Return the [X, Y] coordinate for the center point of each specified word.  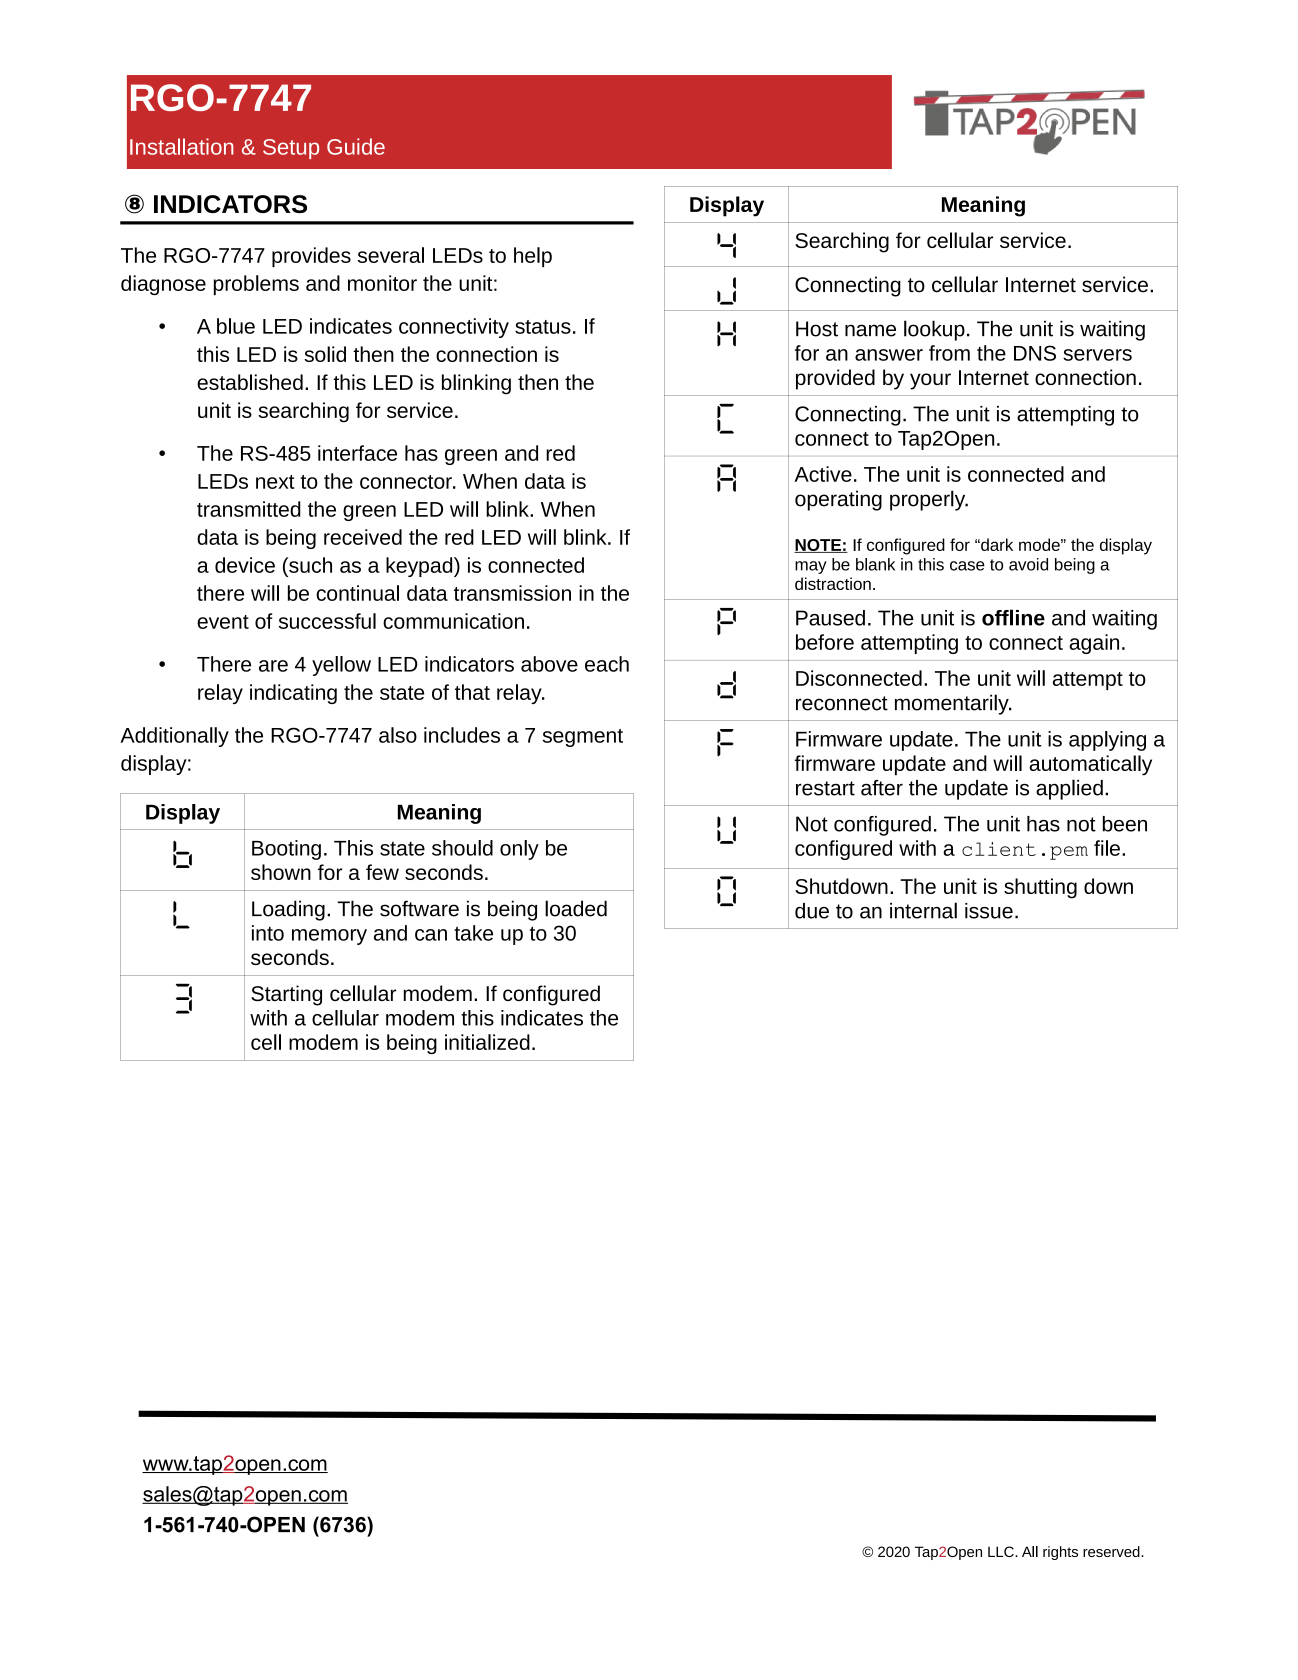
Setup [291, 149]
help [533, 257]
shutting [1040, 888]
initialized [487, 1042]
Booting [286, 850]
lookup [934, 330]
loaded [576, 908]
